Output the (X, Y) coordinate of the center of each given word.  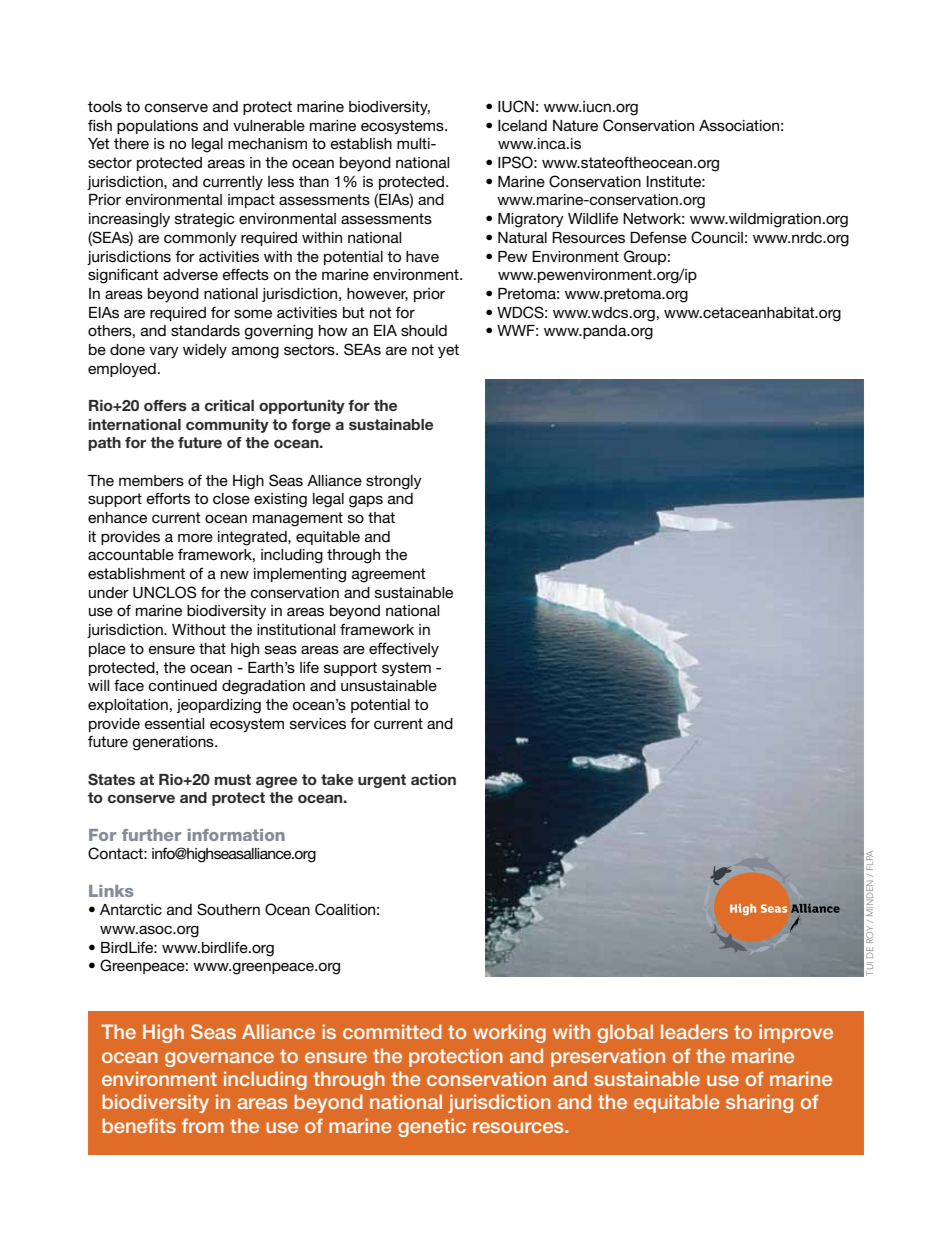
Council (717, 237)
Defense (658, 237)
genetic (432, 1127)
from (203, 1125)
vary (164, 352)
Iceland (522, 125)
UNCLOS (165, 592)
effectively (404, 649)
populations (157, 127)
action (433, 779)
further (151, 835)
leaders (694, 1031)
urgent (382, 781)
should (424, 330)
